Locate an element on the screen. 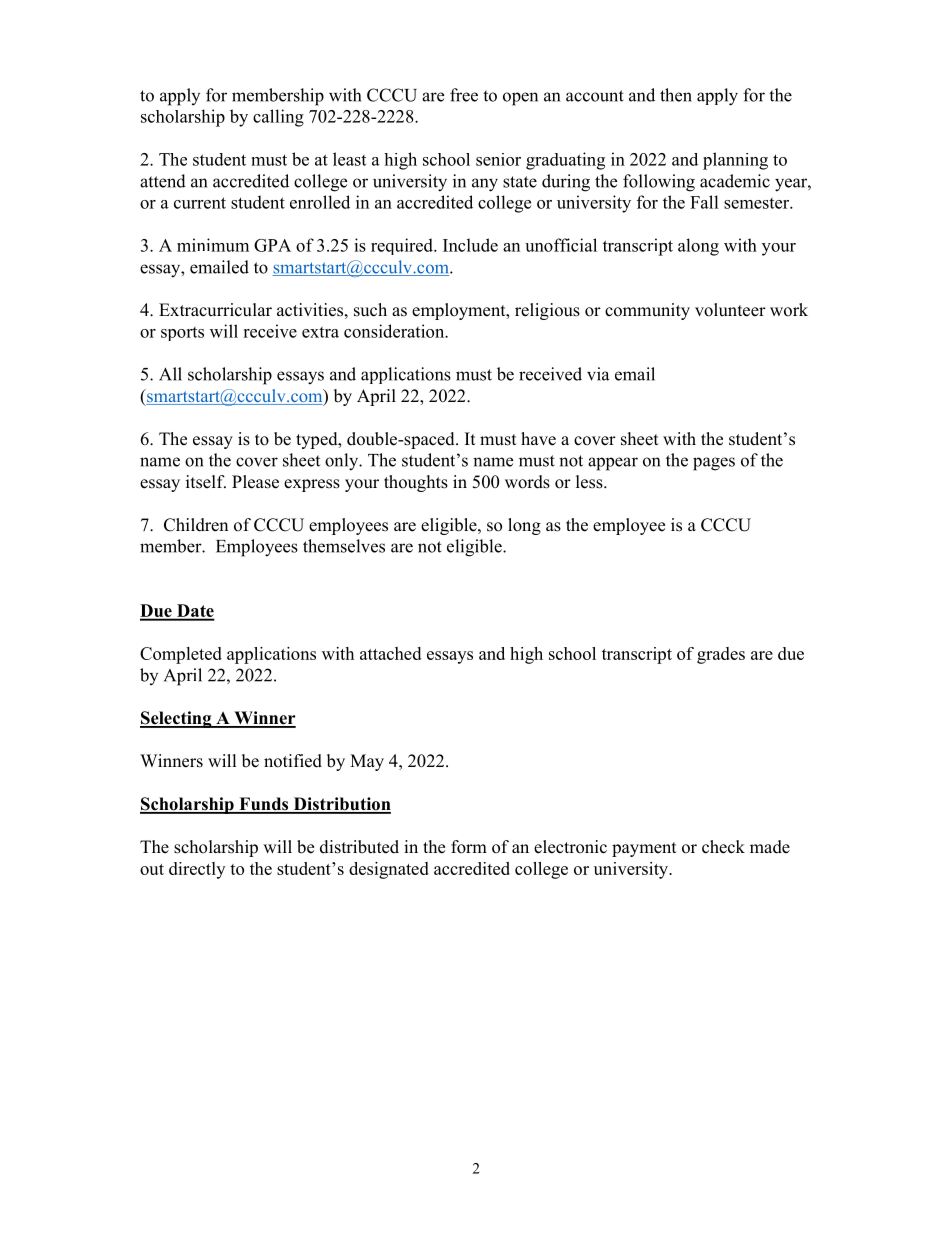 This screenshot has height=1233, width=952. grades is located at coordinates (721, 655).
